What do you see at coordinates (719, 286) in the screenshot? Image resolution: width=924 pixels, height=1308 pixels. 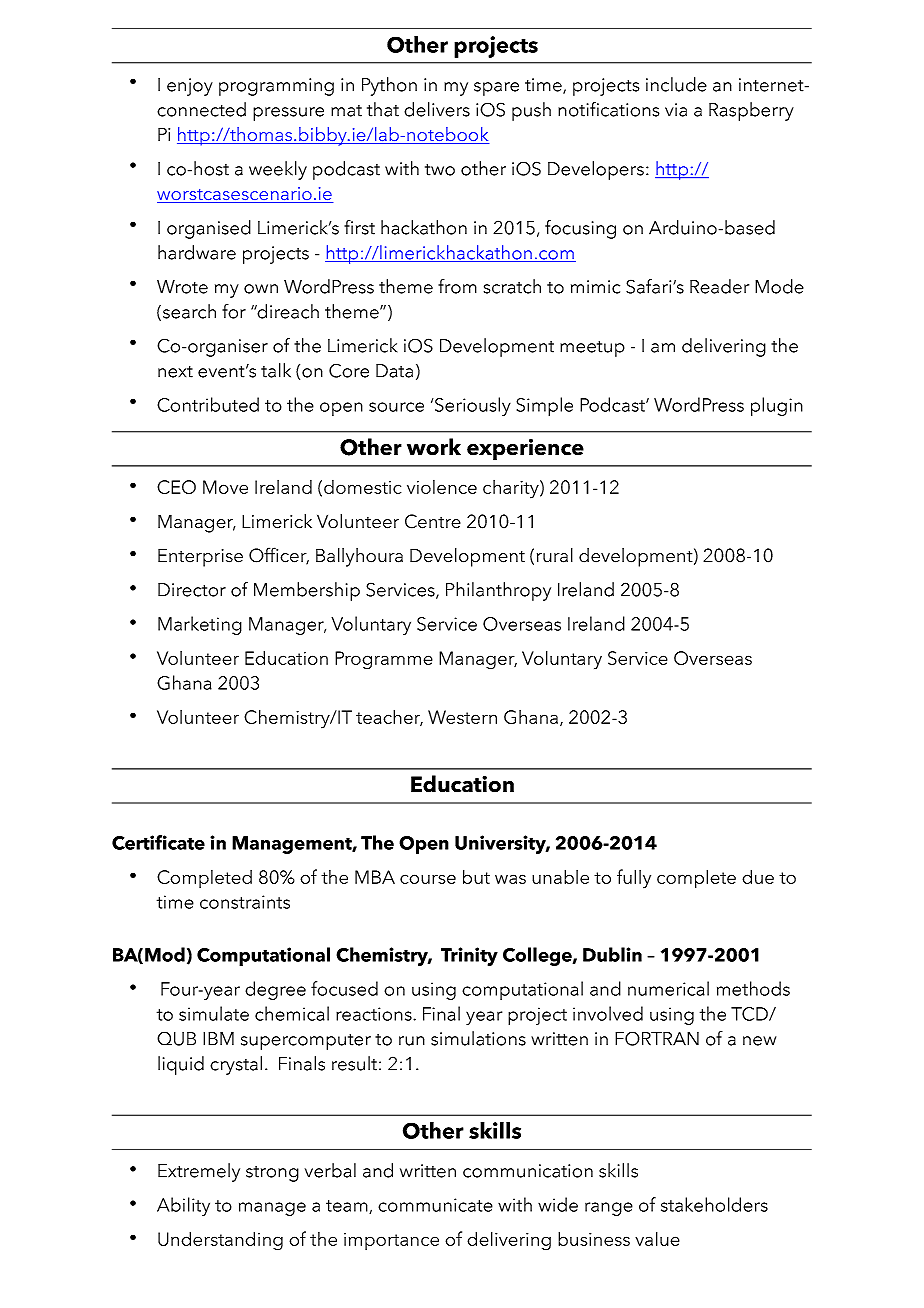 I see `Reader` at bounding box center [719, 286].
